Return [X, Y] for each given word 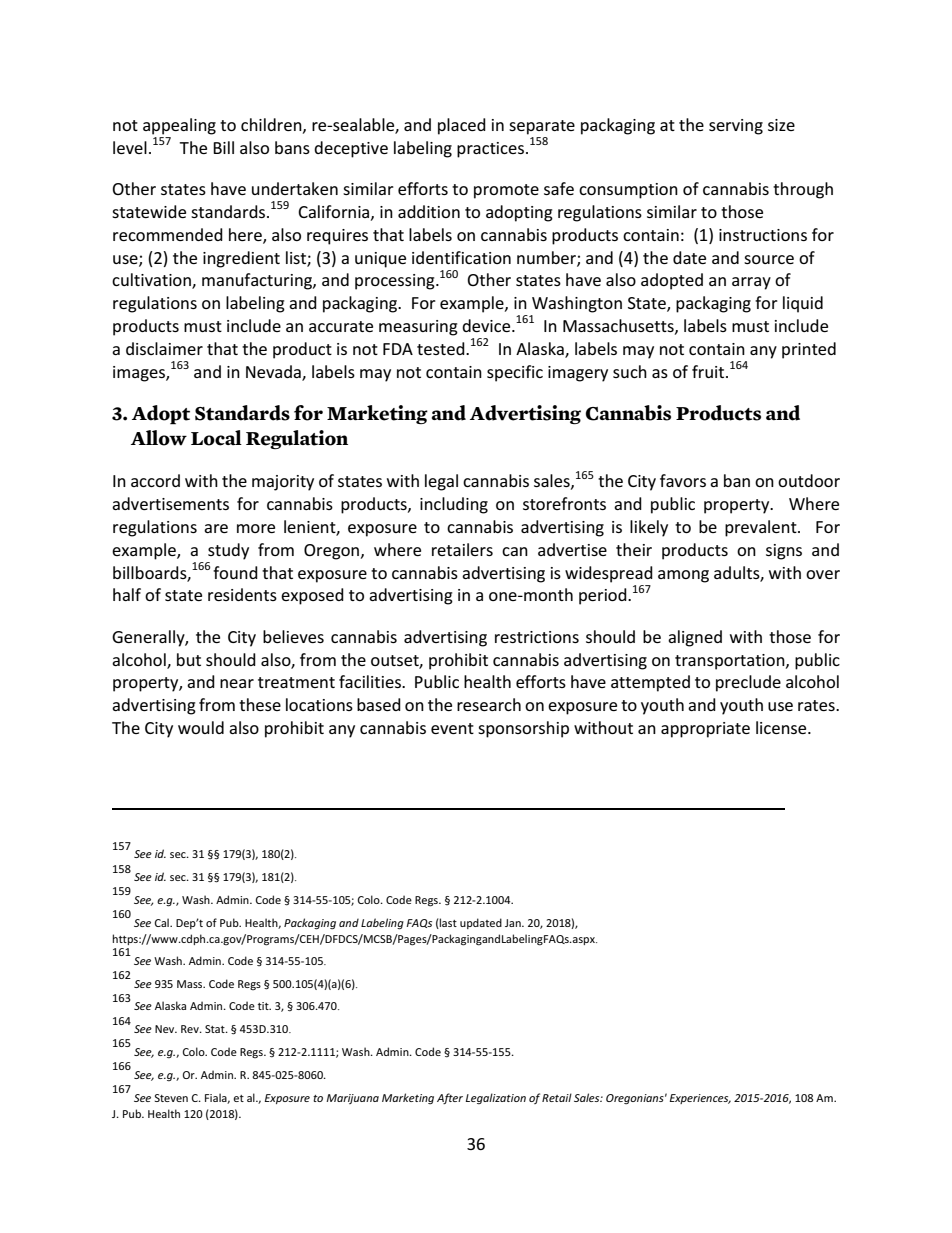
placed [462, 126]
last [447, 923]
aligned [695, 638]
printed [809, 350]
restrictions [537, 637]
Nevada [274, 372]
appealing [179, 126]
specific [515, 373]
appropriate [705, 730]
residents [242, 594]
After [450, 1098]
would [201, 727]
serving [736, 127]
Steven [171, 1098]
